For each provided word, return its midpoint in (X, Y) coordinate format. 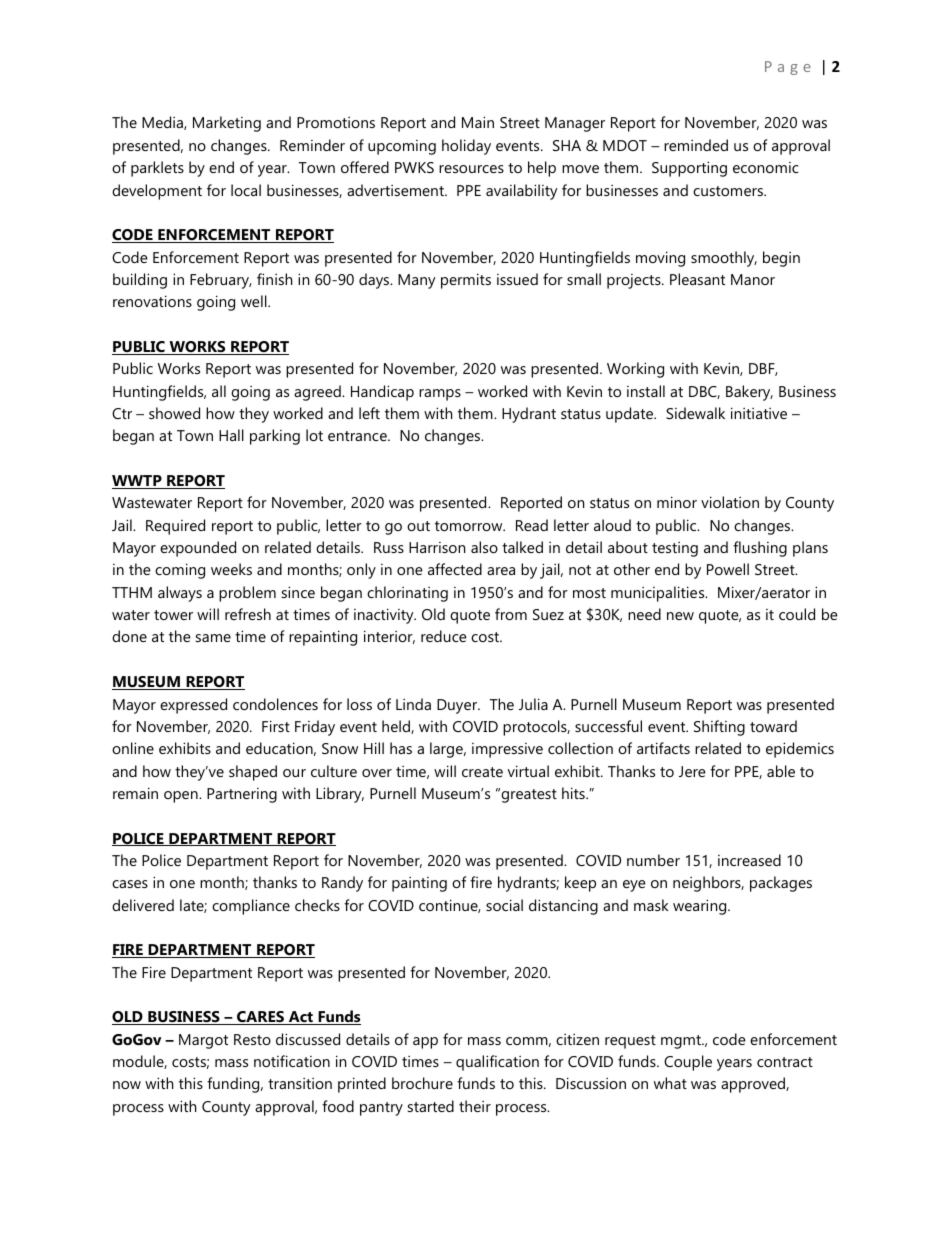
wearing (701, 907)
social (504, 905)
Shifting (719, 728)
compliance (251, 907)
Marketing (227, 124)
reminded (696, 145)
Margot (203, 1041)
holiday (466, 147)
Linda (413, 704)
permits (466, 281)
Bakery (749, 393)
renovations (152, 301)
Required (175, 527)
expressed (193, 706)
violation (730, 502)
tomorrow (470, 526)
